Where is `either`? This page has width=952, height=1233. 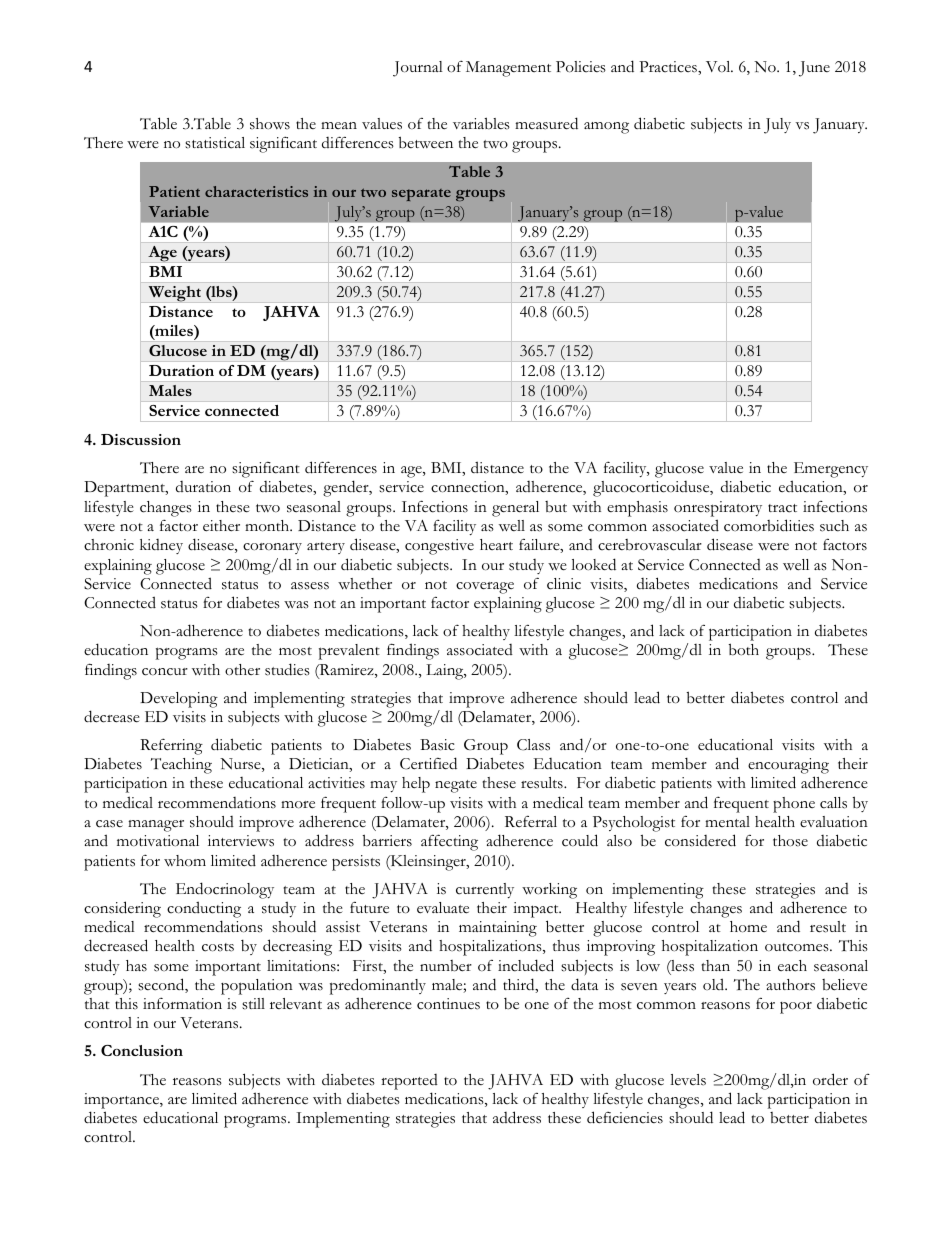
either is located at coordinates (221, 526).
